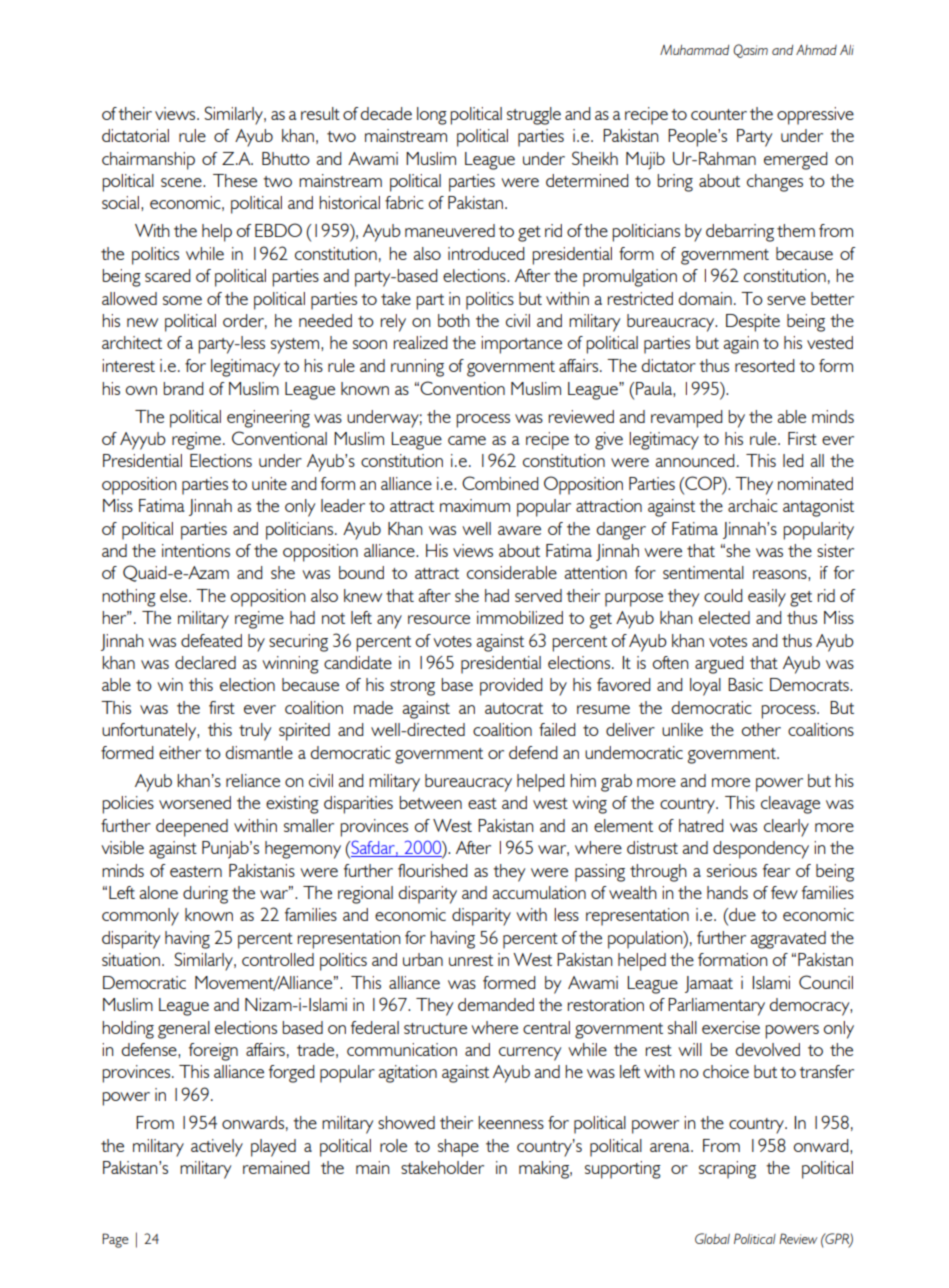 Image resolution: width=949 pixels, height=1288 pixels. What do you see at coordinates (432, 116) in the image?
I see `long` at bounding box center [432, 116].
